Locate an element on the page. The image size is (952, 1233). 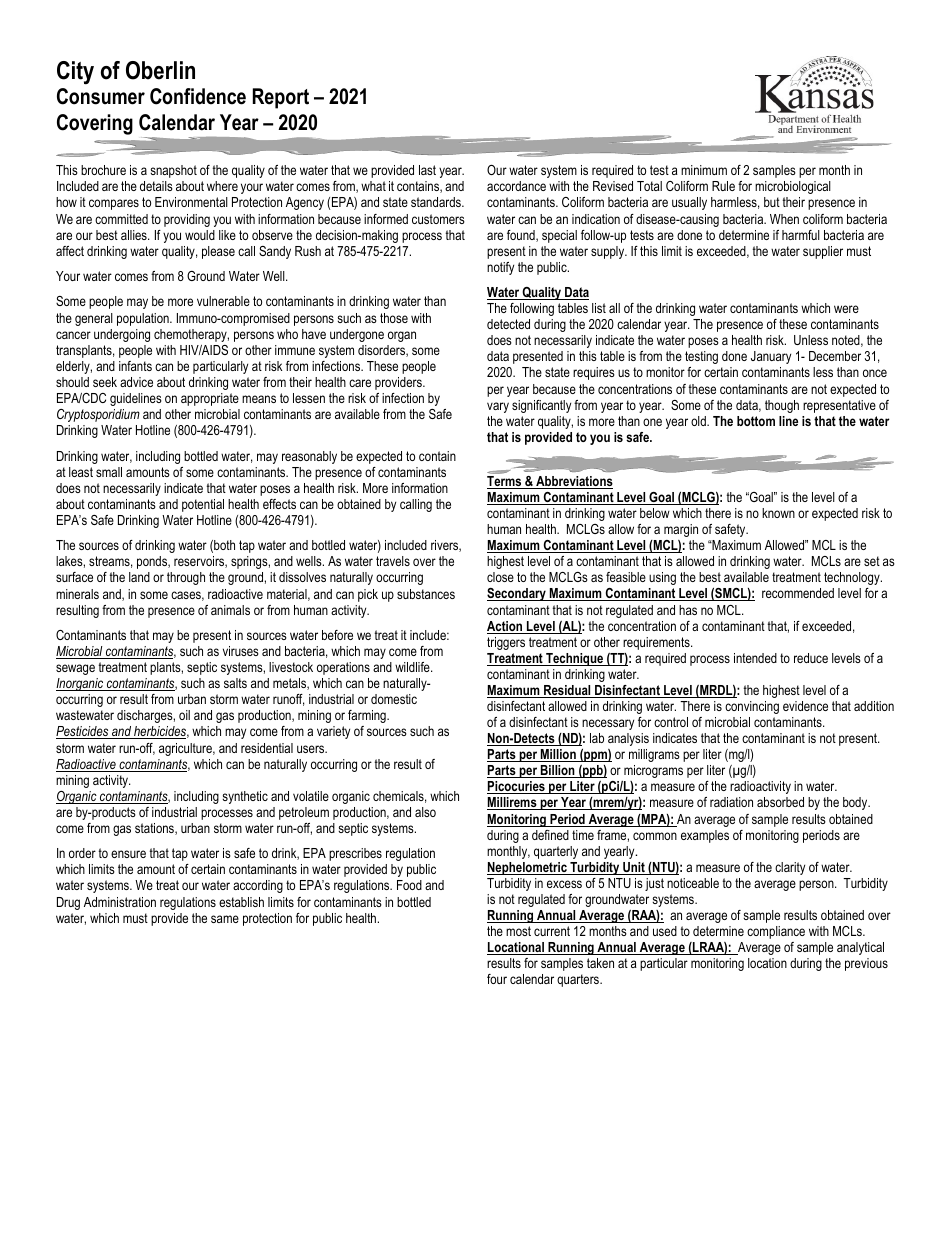
same is located at coordinates (225, 919).
